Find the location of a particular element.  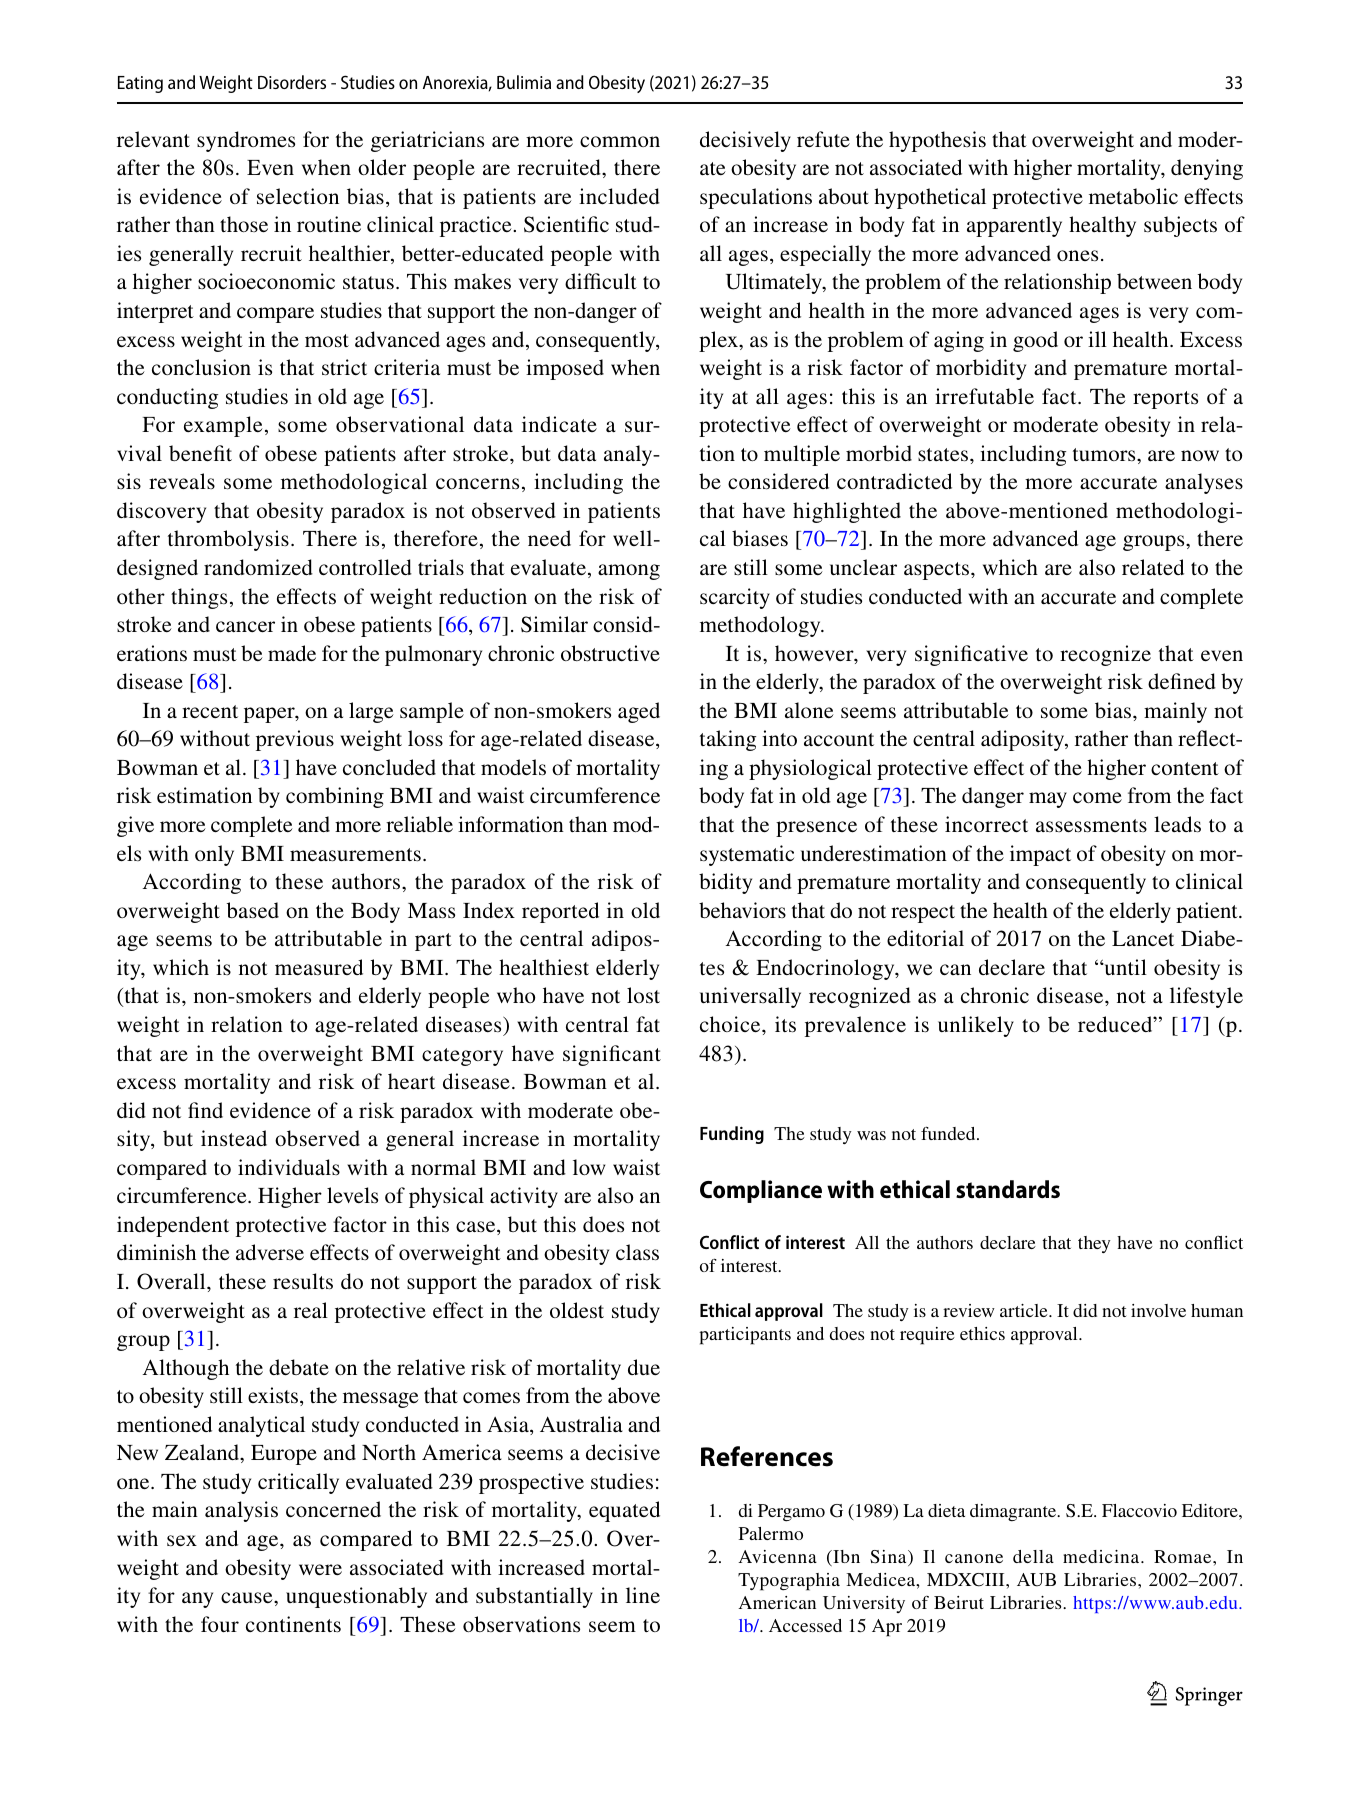

syndromes is located at coordinates (246, 141).
